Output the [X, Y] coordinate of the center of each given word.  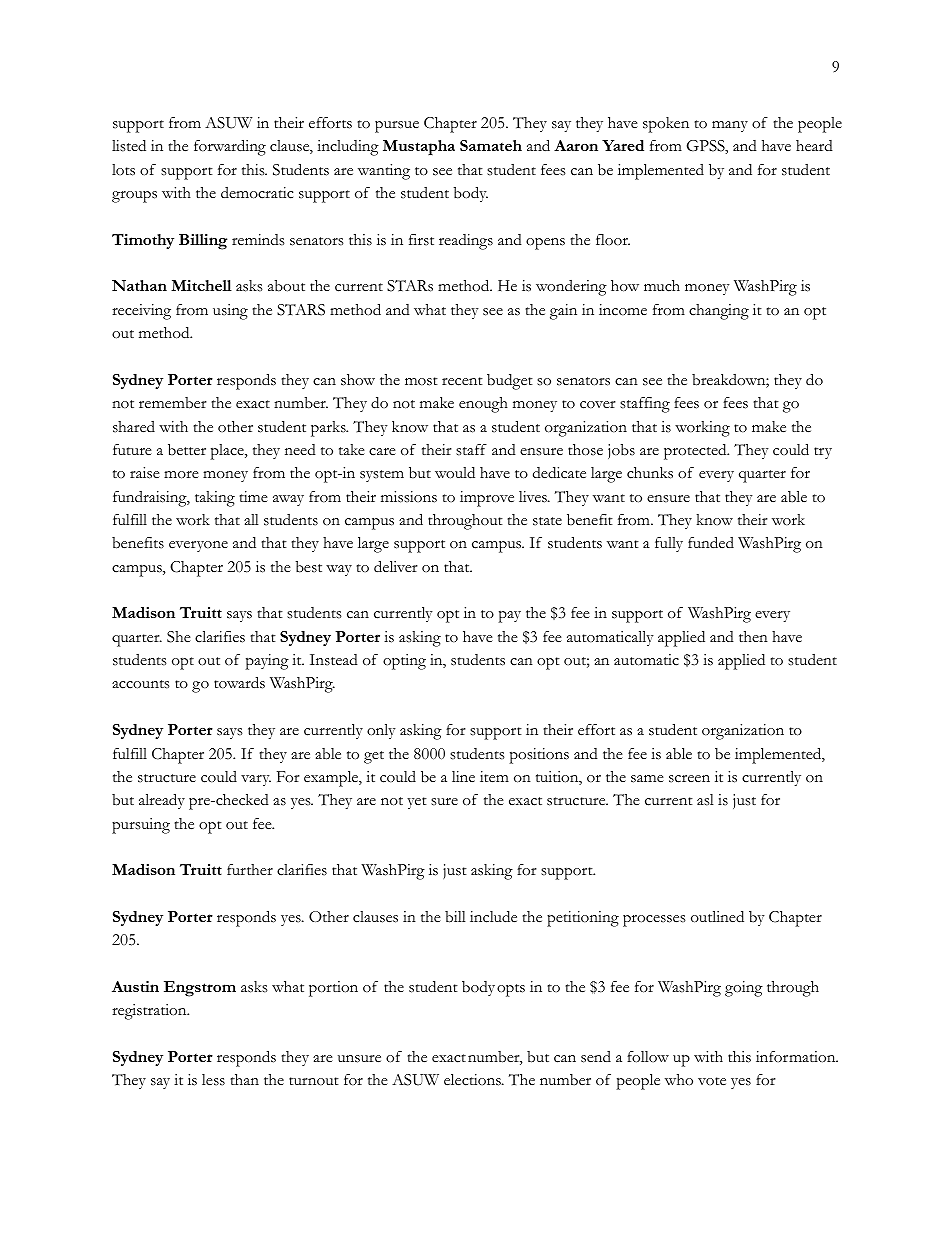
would [455, 473]
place [228, 452]
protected [696, 452]
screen [689, 779]
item [494, 777]
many [730, 126]
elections [473, 1080]
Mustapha [419, 147]
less [213, 1080]
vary [256, 780]
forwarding [230, 147]
